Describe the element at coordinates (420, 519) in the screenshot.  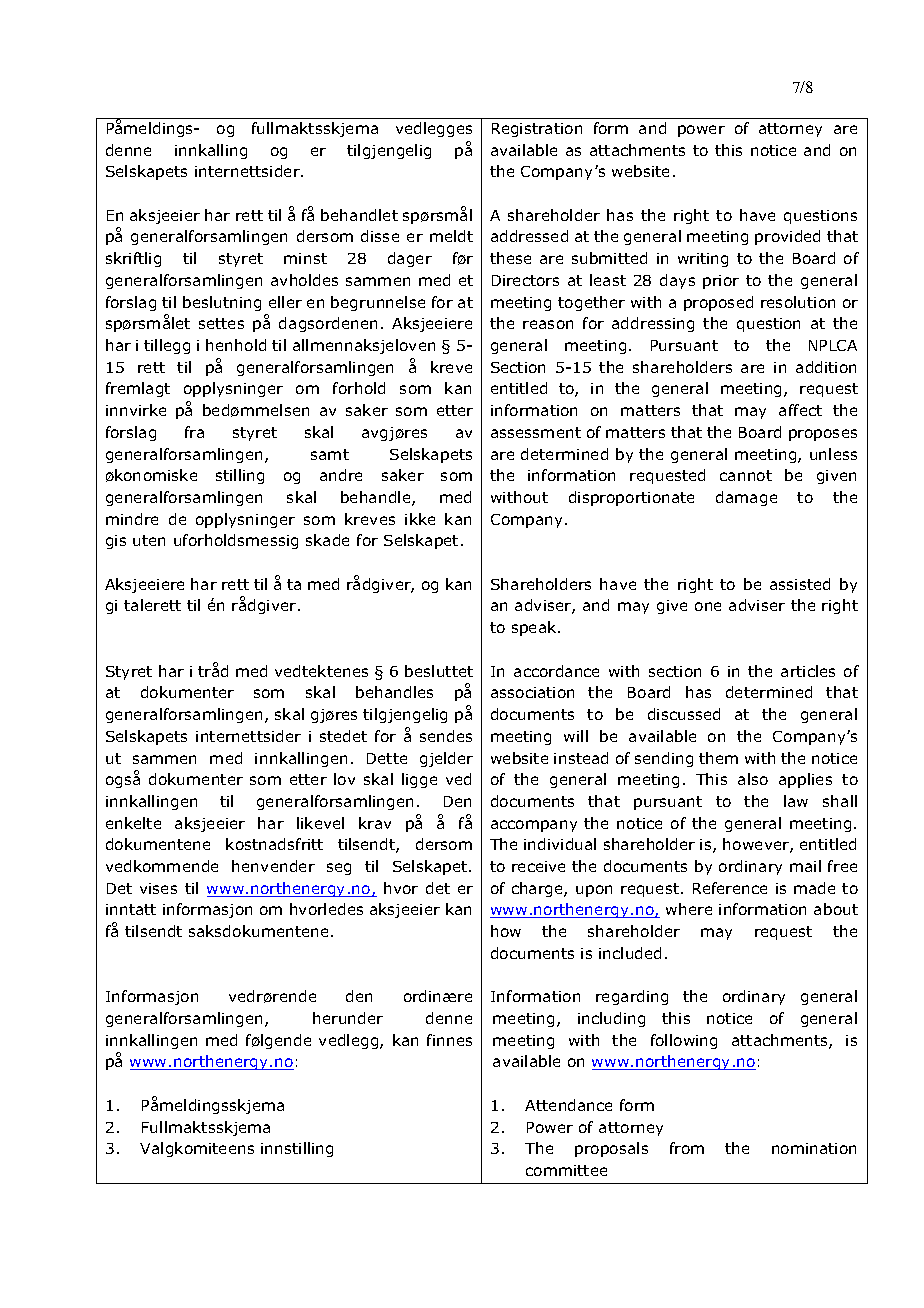
I see `ikke` at that location.
